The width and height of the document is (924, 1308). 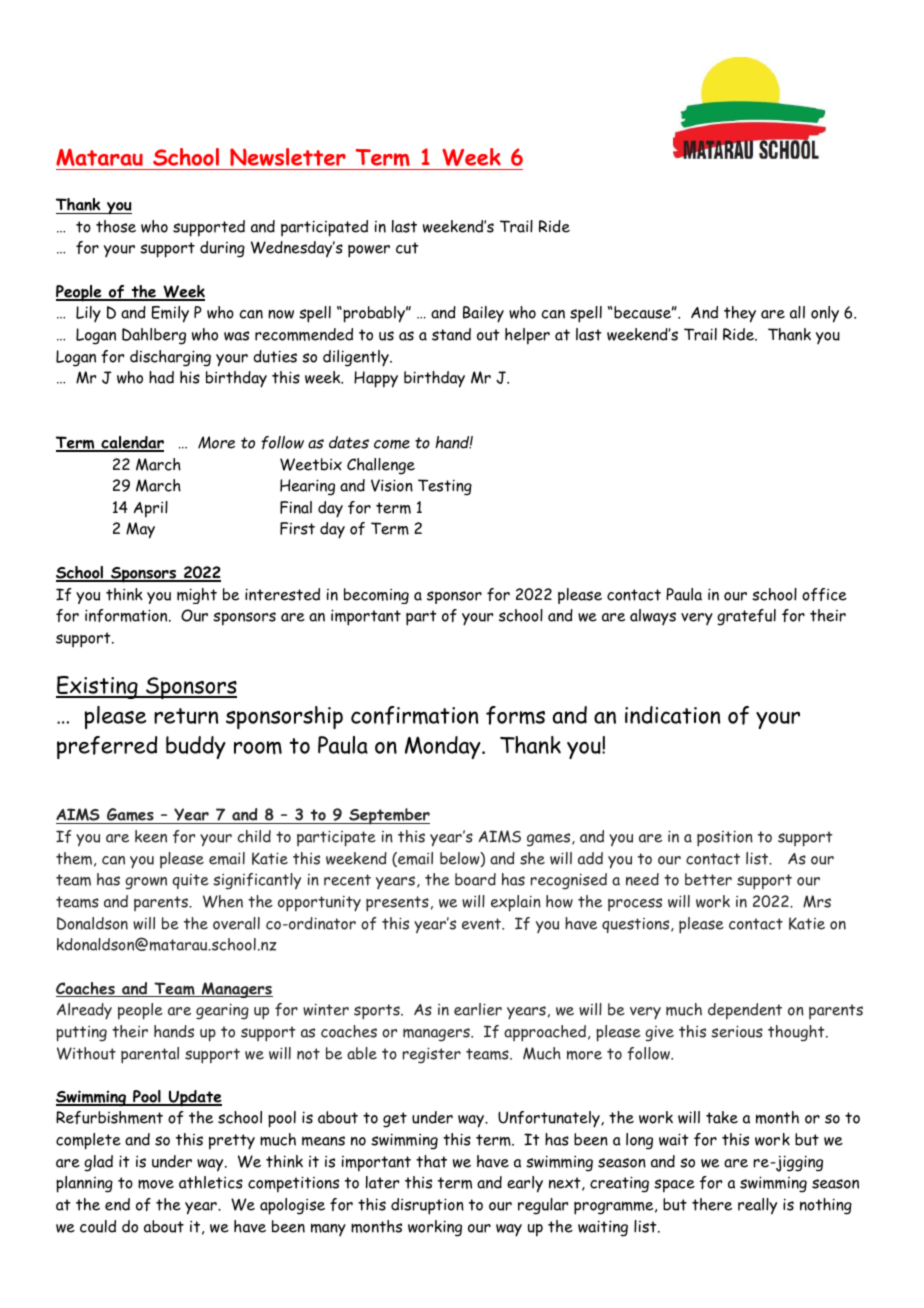 What do you see at coordinates (156, 1184) in the document?
I see `move` at bounding box center [156, 1184].
